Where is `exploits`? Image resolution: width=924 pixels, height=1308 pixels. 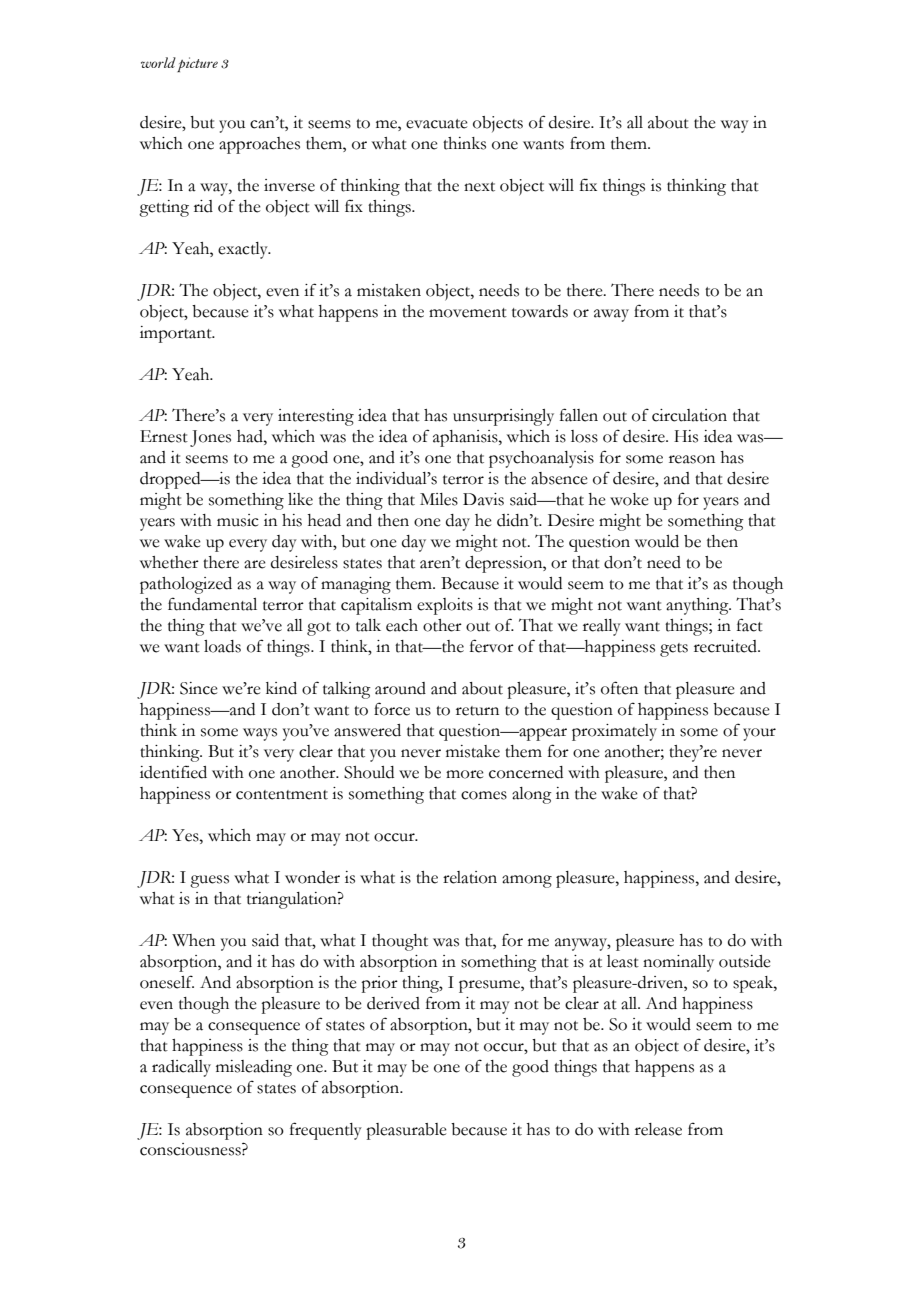 exploits is located at coordinates (445, 606).
